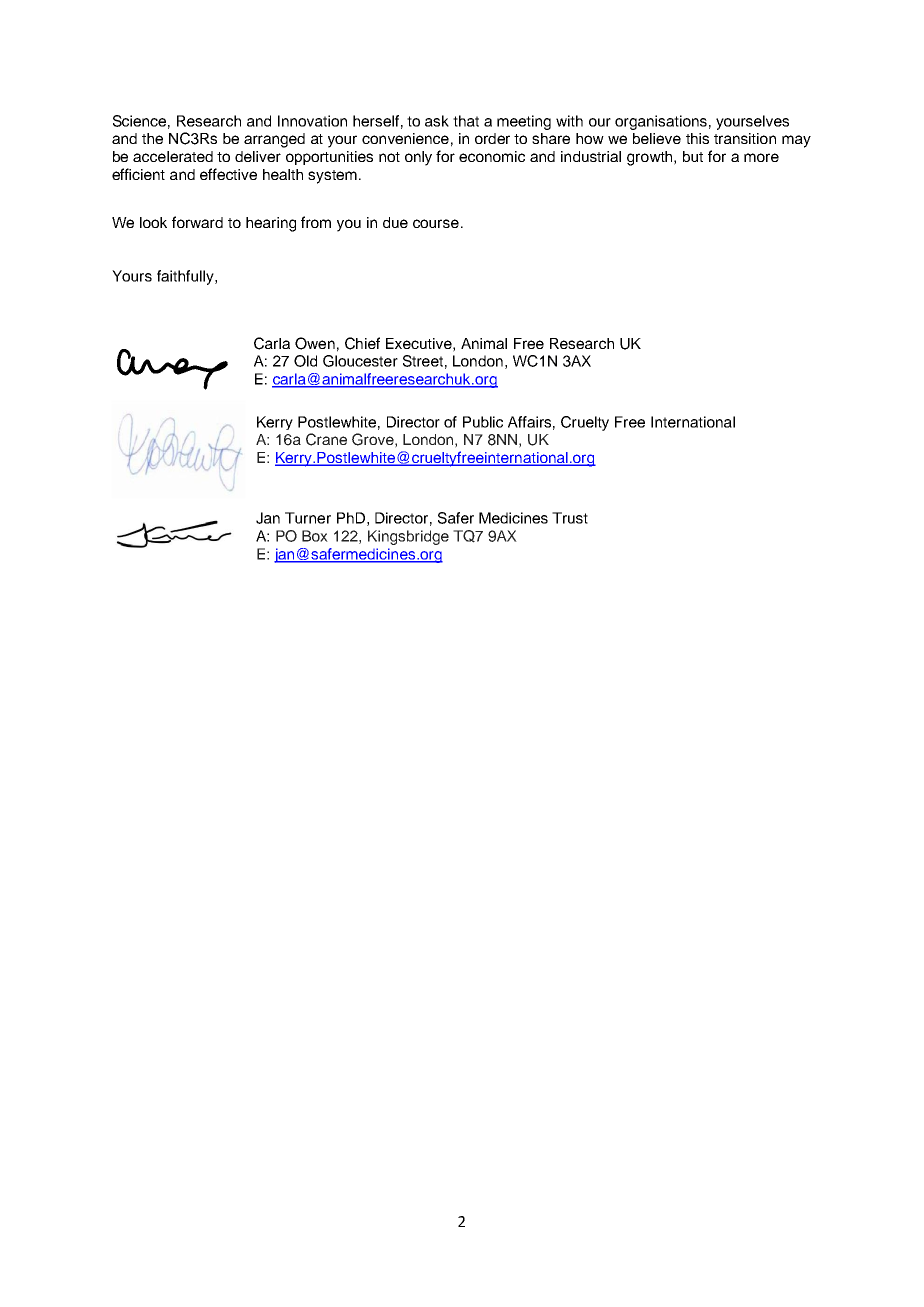 The height and width of the document is (1307, 924). What do you see at coordinates (315, 536) in the document?
I see `Box` at bounding box center [315, 536].
